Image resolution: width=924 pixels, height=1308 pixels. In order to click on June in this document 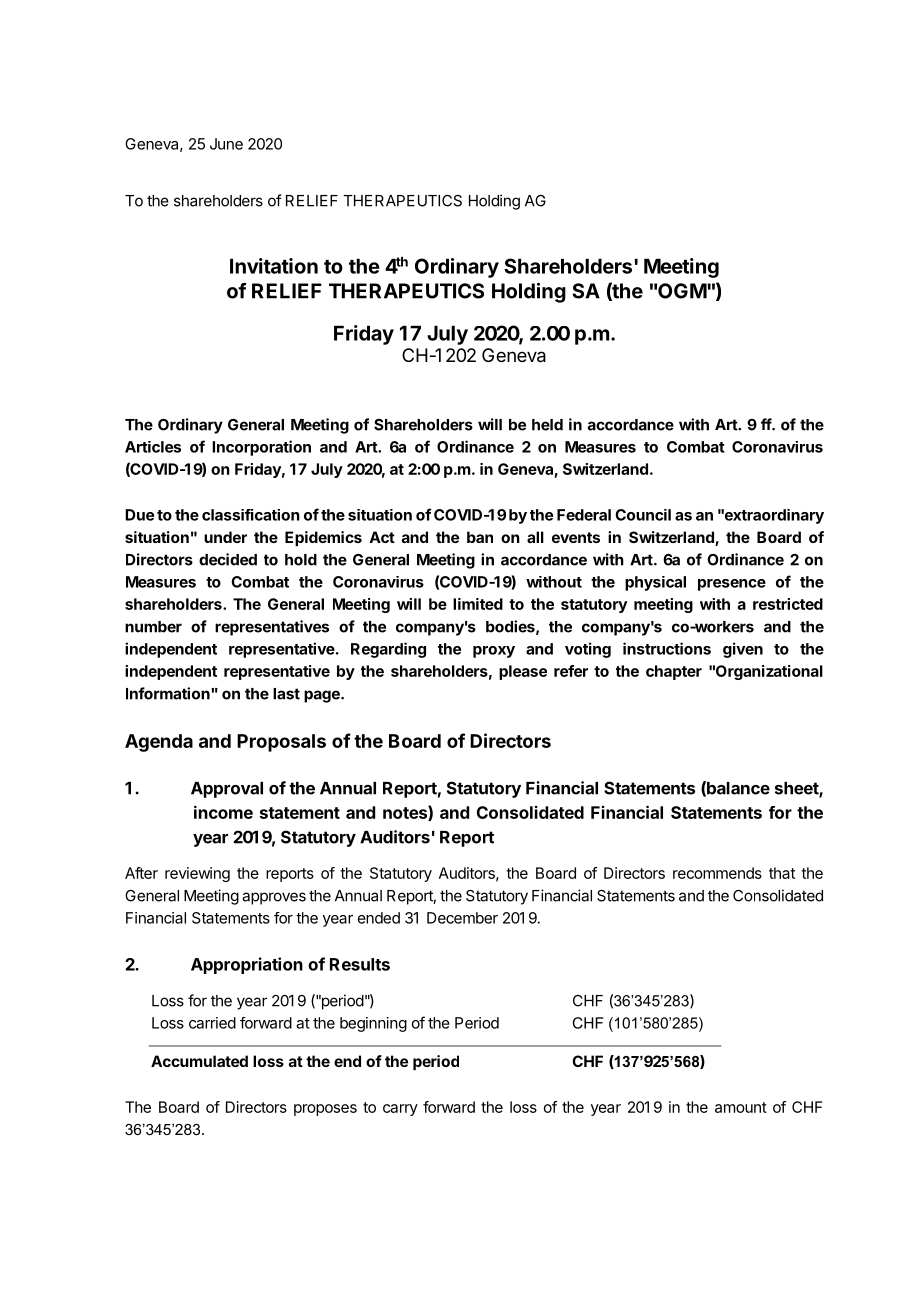, I will do `click(226, 144)`.
